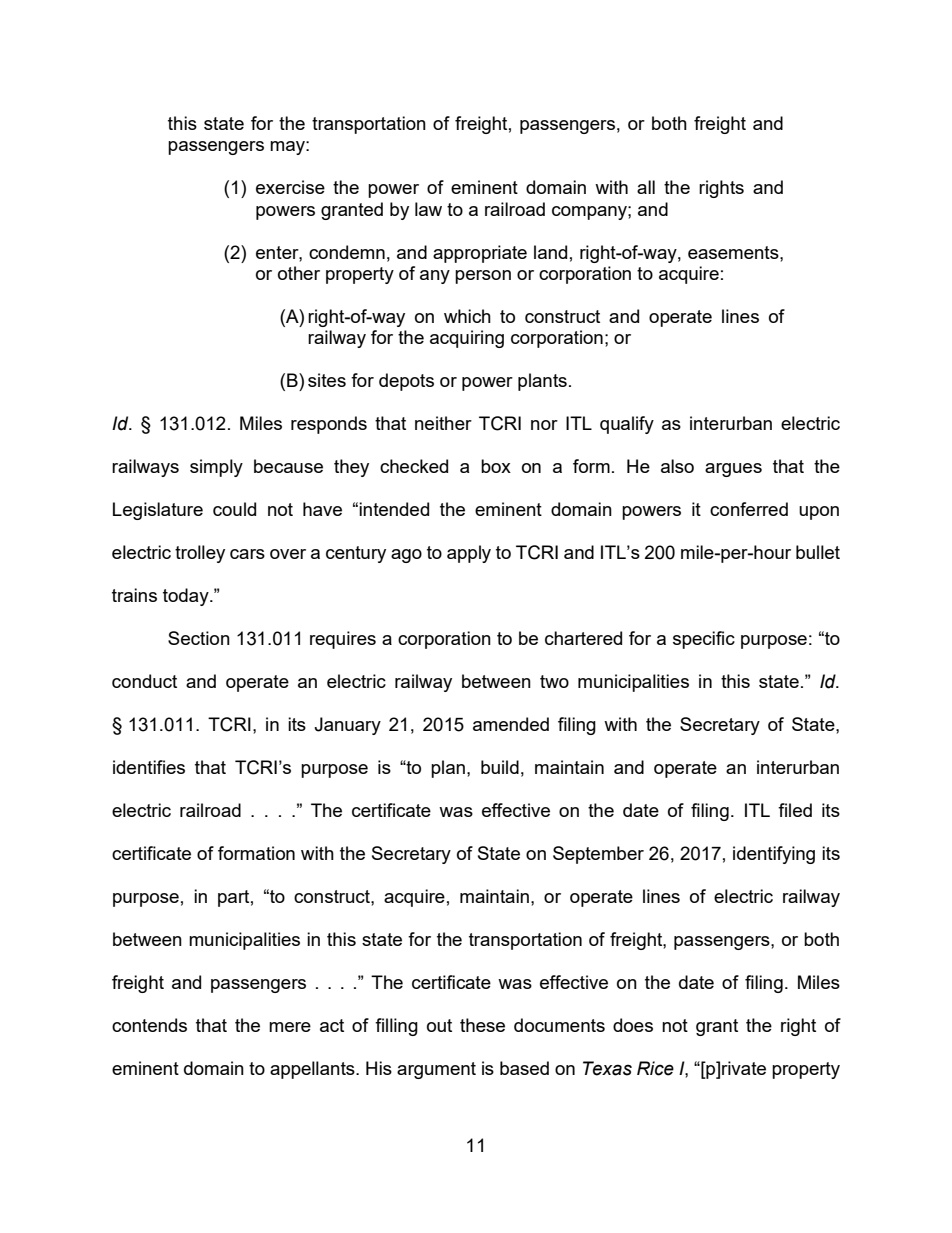 This screenshot has height=1233, width=952. I want to click on filed, so click(795, 810).
